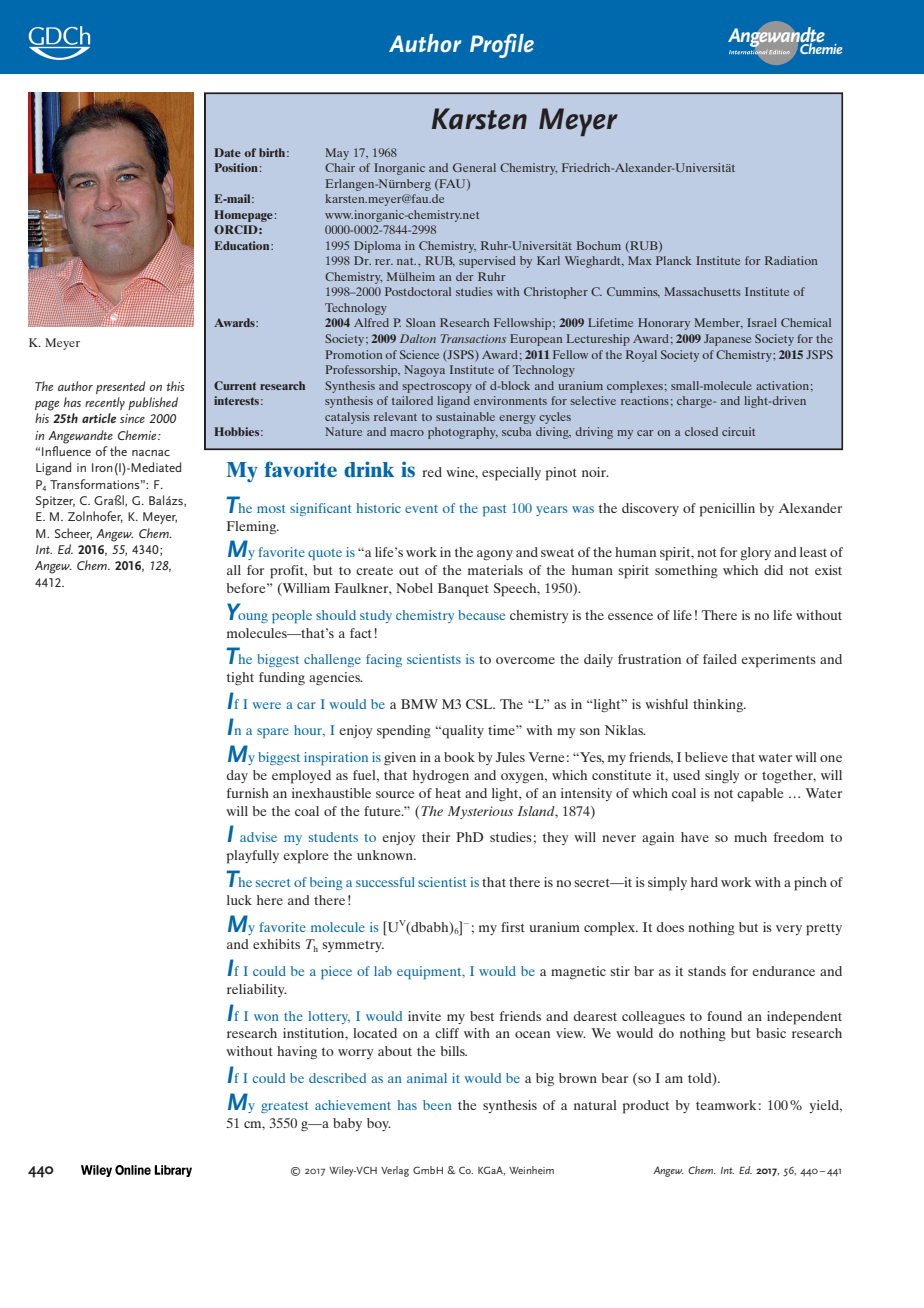 The width and height of the screenshot is (924, 1308). What do you see at coordinates (284, 1107) in the screenshot?
I see `greatest` at bounding box center [284, 1107].
